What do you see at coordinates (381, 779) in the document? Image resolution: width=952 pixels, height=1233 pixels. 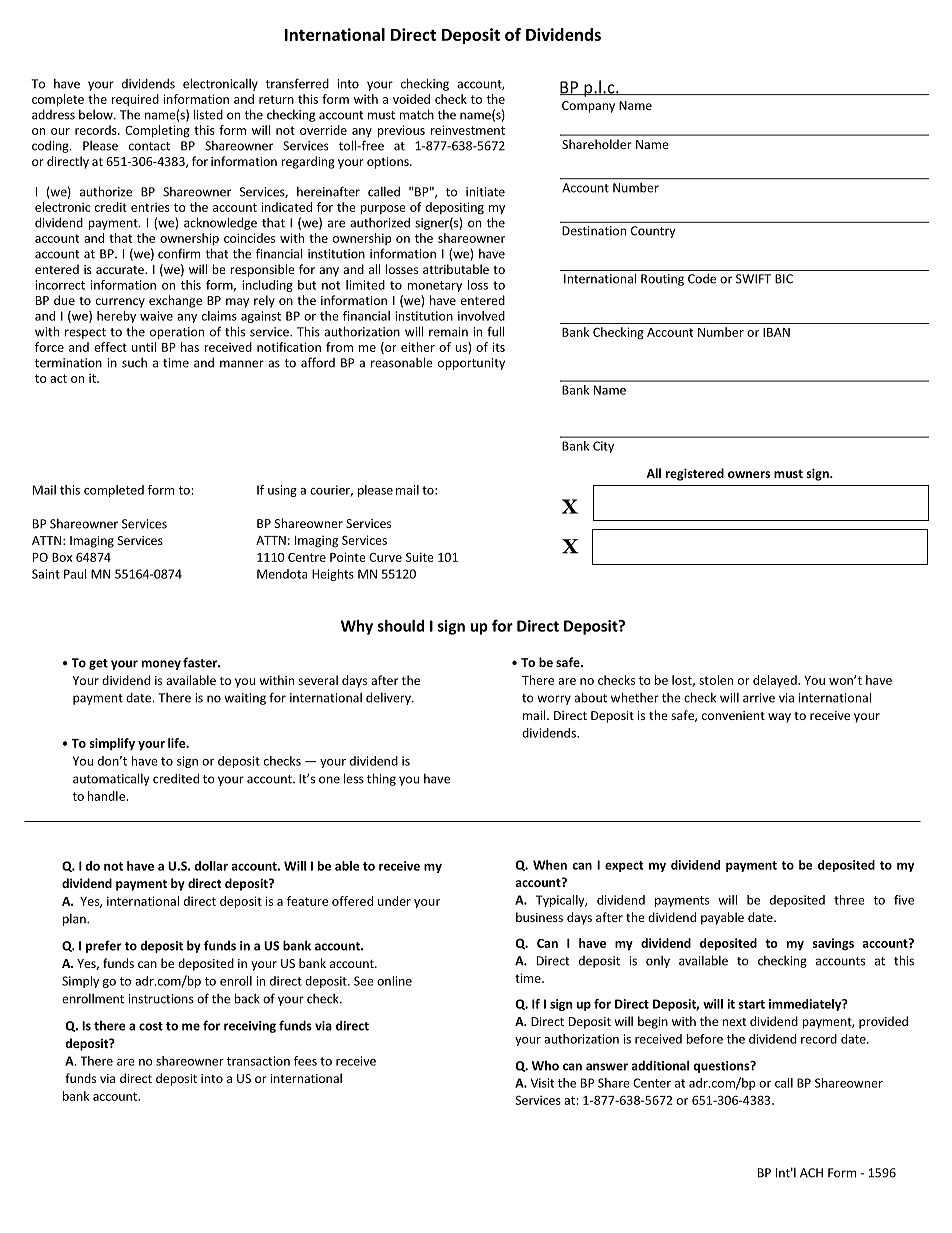 I see `thing` at bounding box center [381, 779].
